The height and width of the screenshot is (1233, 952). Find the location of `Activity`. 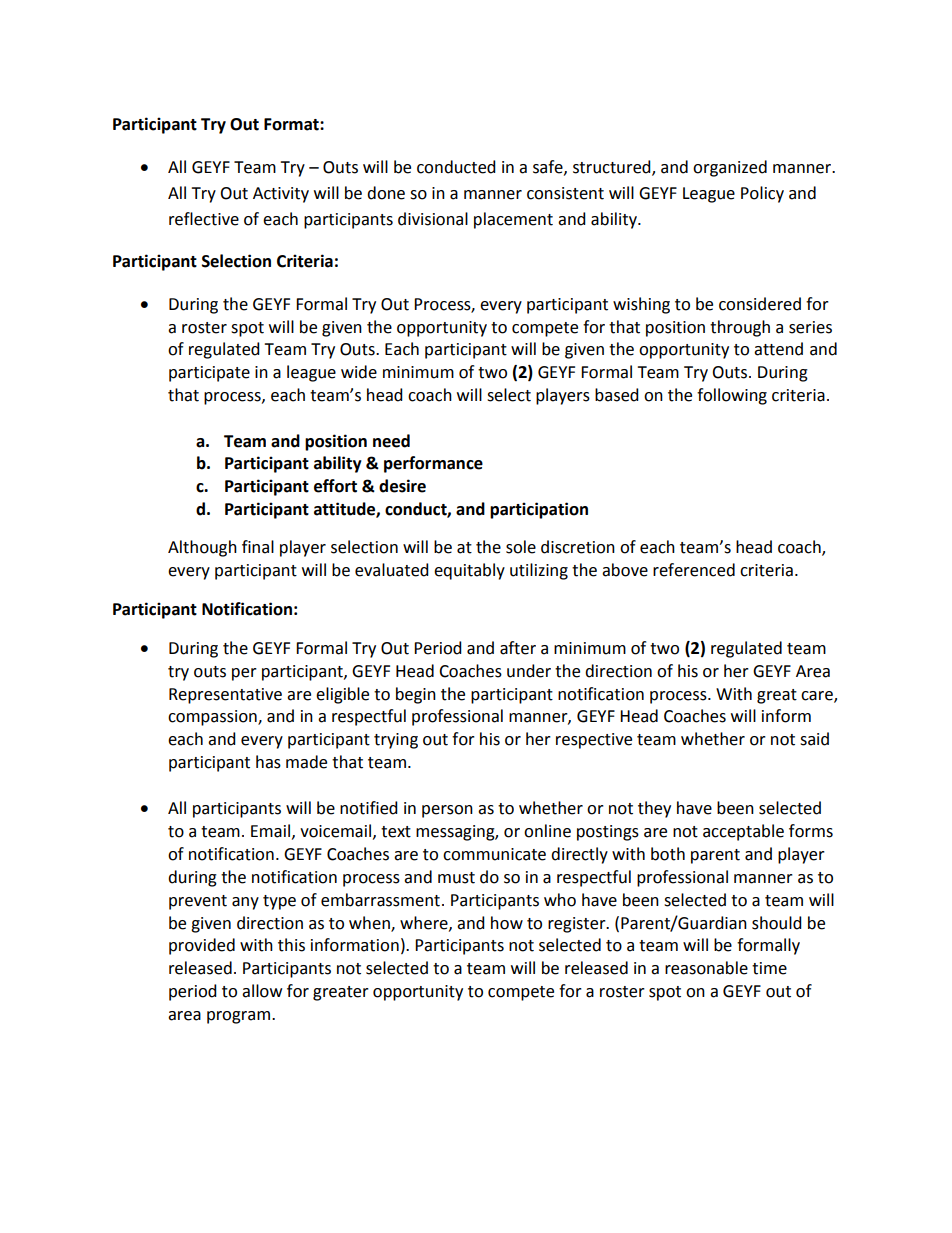

Activity is located at coordinates (281, 195).
